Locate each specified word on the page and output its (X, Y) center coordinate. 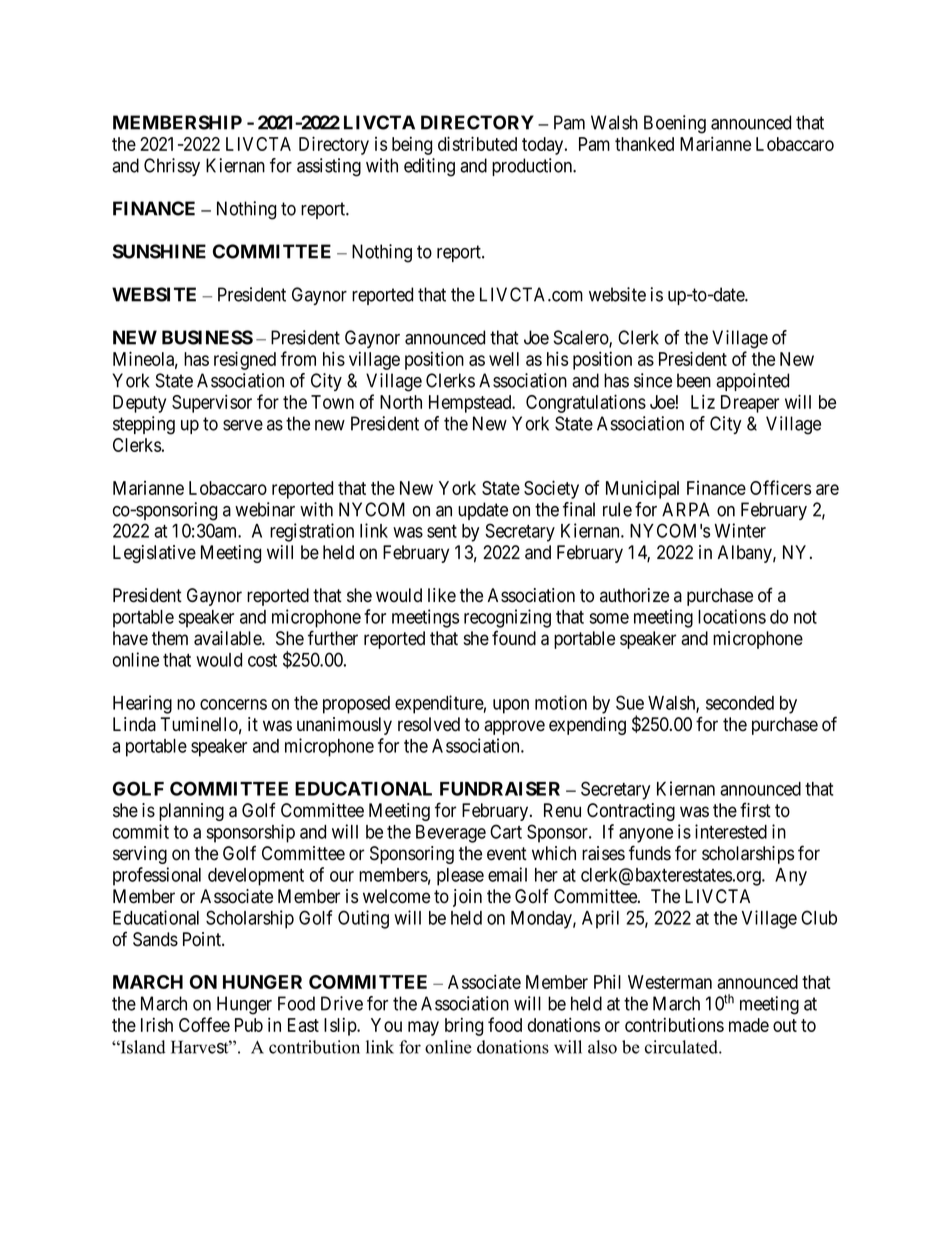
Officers (780, 487)
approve (514, 727)
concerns (233, 704)
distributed (477, 143)
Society (551, 489)
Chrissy (172, 167)
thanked (644, 144)
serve (243, 425)
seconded (740, 703)
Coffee (204, 1024)
